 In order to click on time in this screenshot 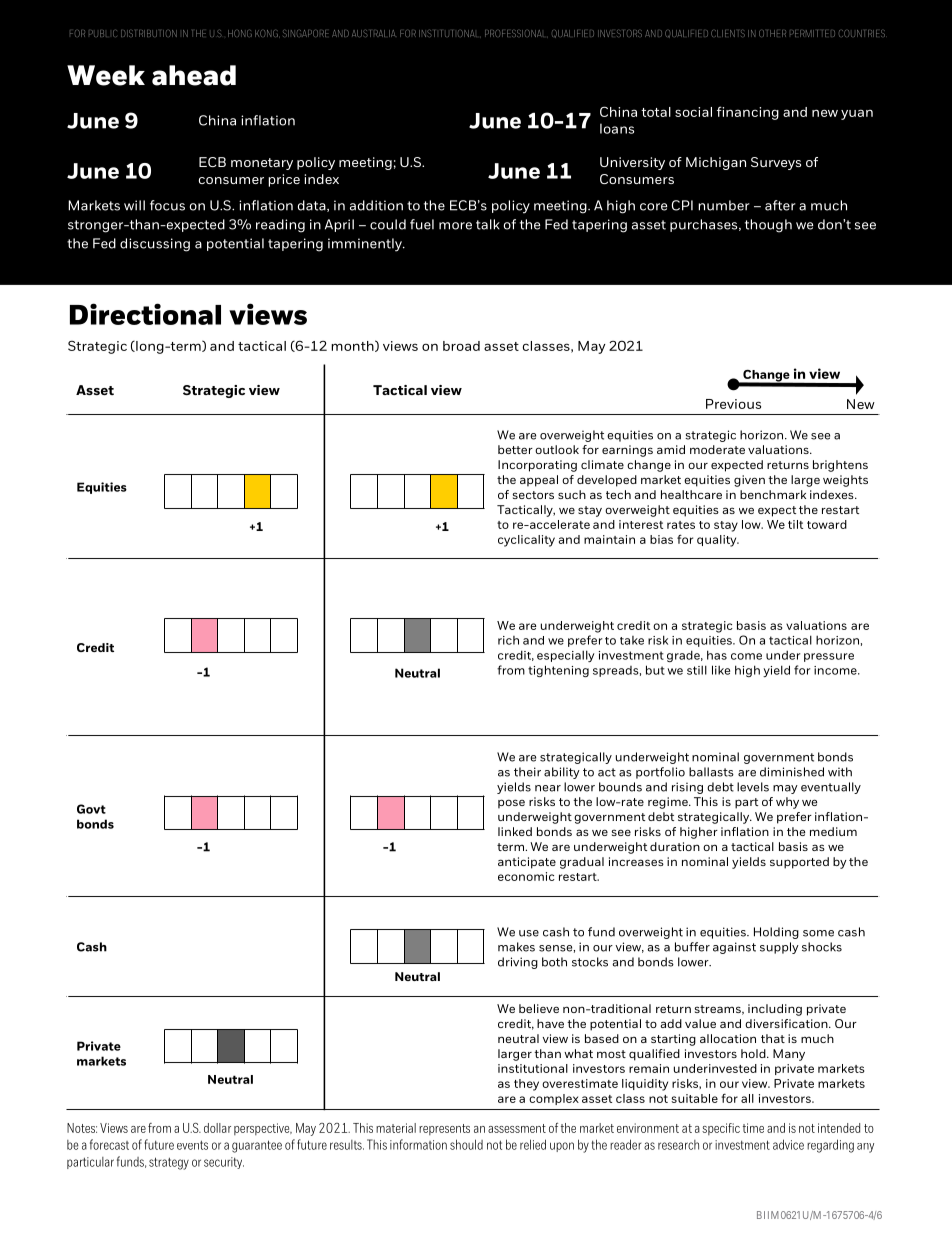, I will do `click(753, 1128)`.
